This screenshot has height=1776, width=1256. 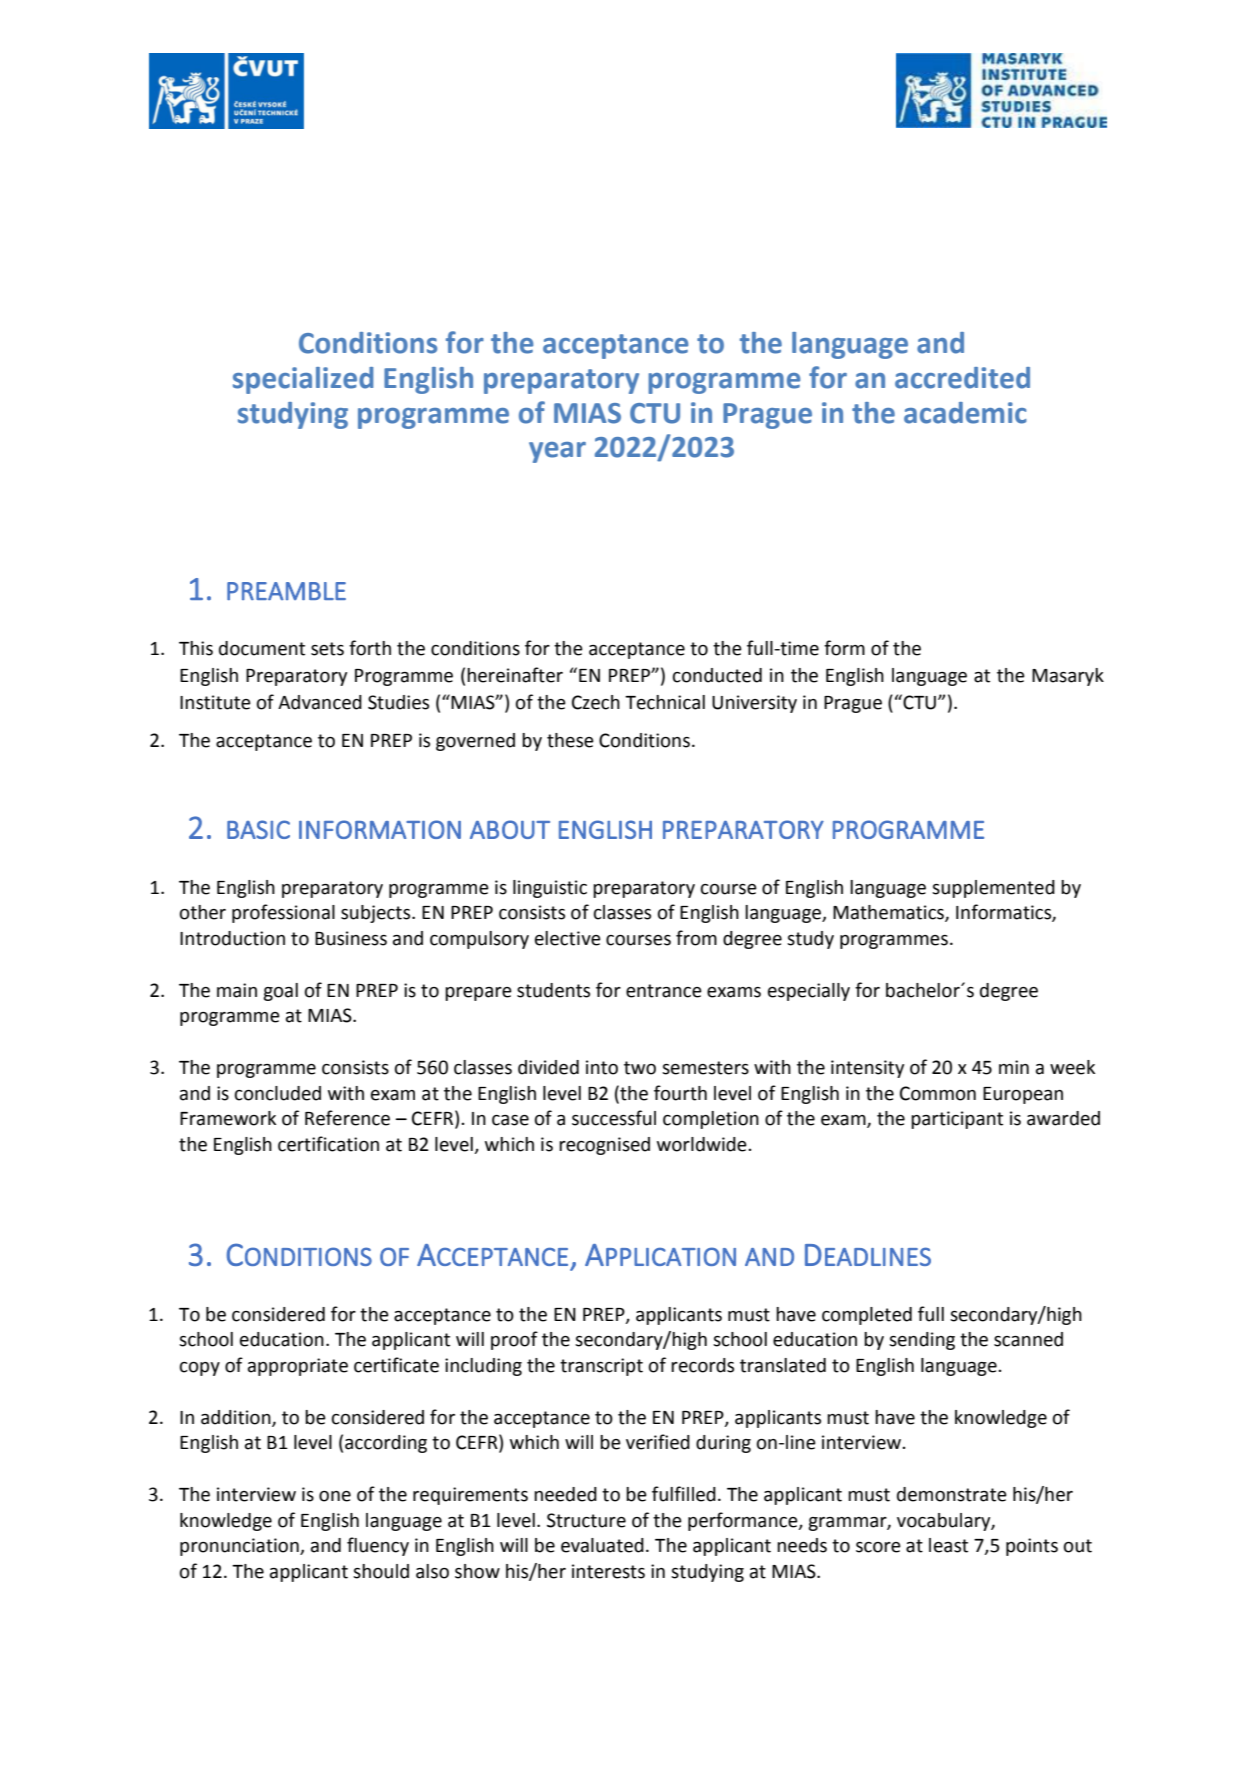 What do you see at coordinates (240, 1547) in the screenshot?
I see `pronunciation` at bounding box center [240, 1547].
